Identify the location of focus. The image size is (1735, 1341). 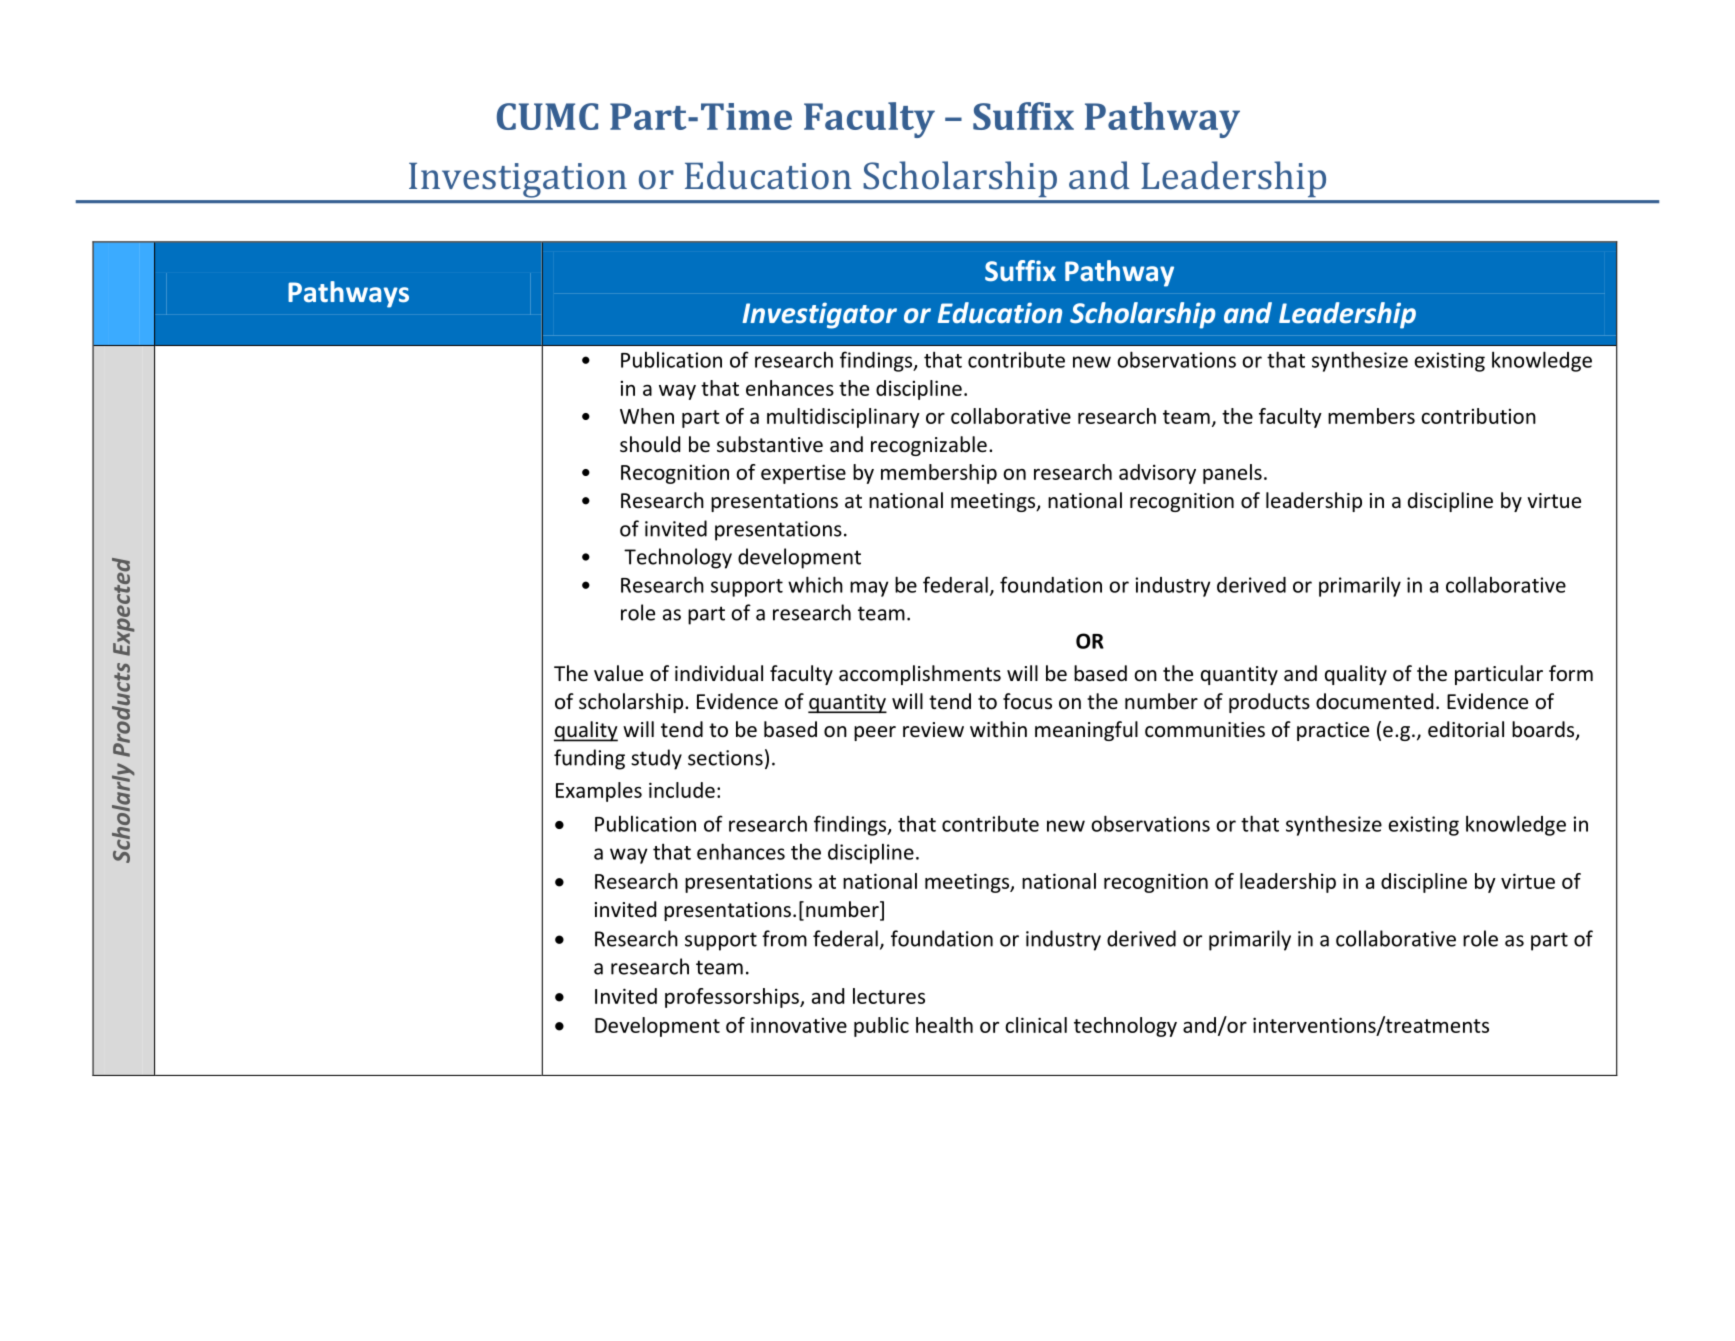
(1027, 701).
